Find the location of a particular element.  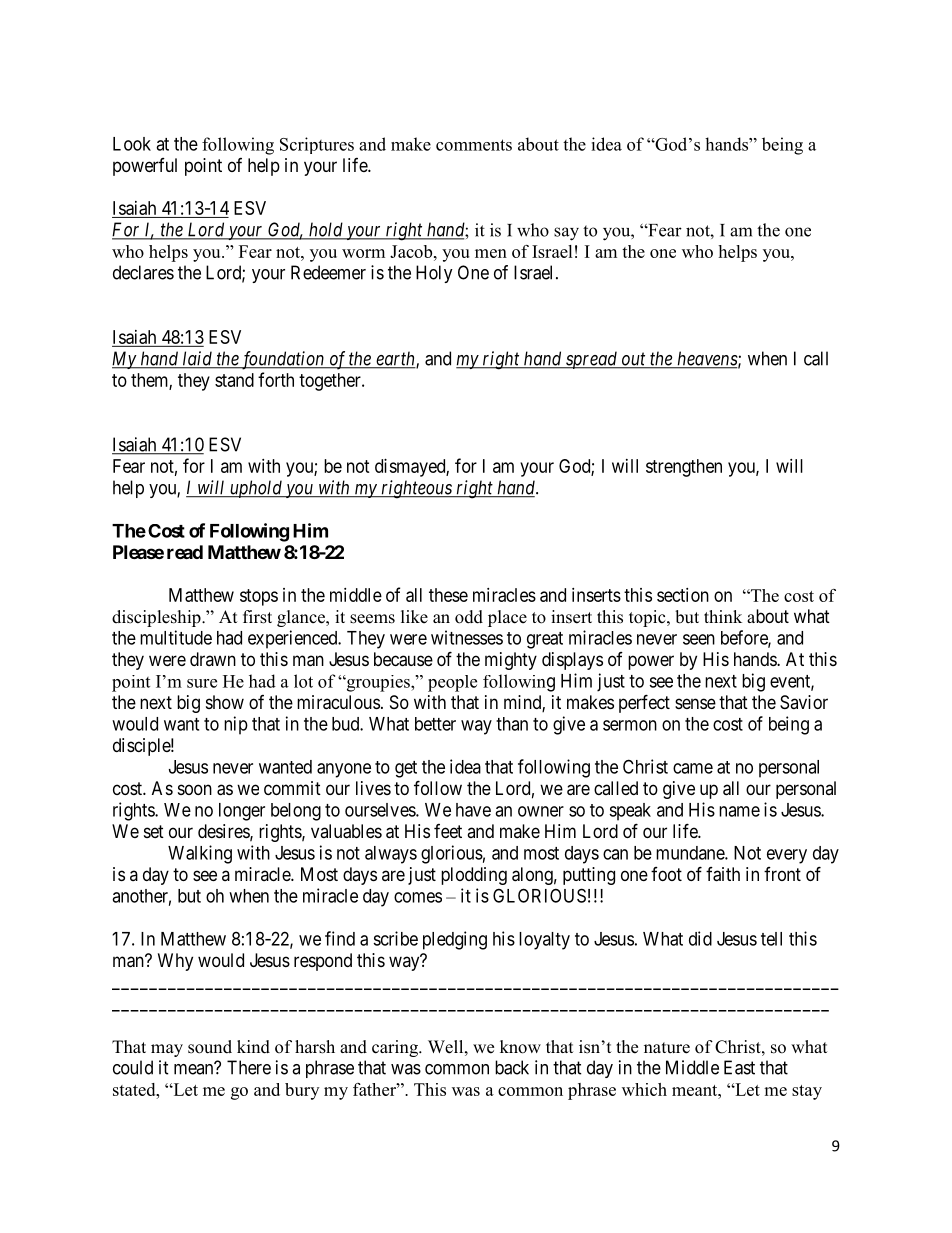

say is located at coordinates (566, 234).
